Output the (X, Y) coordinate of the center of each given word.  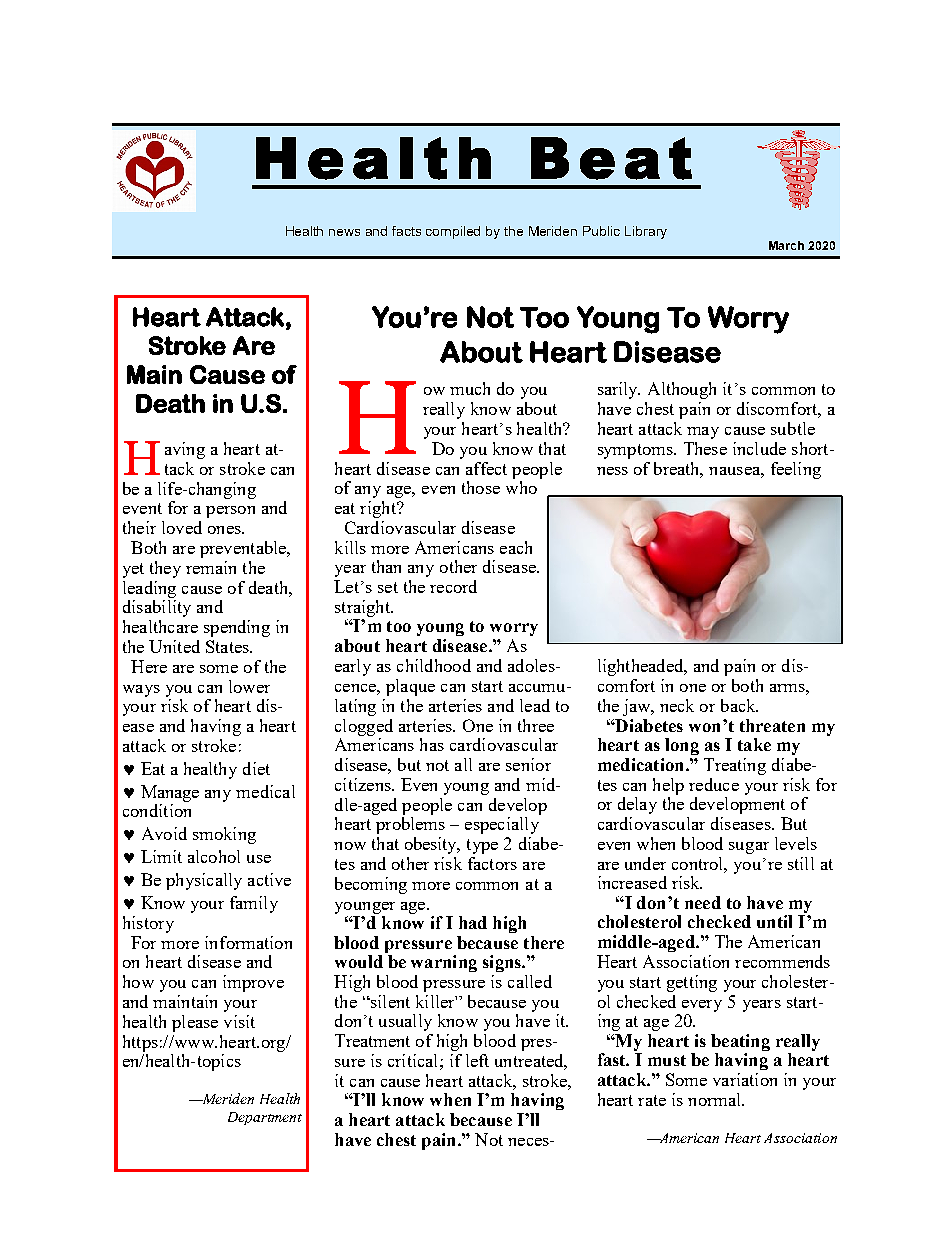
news (344, 232)
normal (715, 1099)
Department (265, 1118)
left (477, 1060)
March (786, 245)
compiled (453, 232)
